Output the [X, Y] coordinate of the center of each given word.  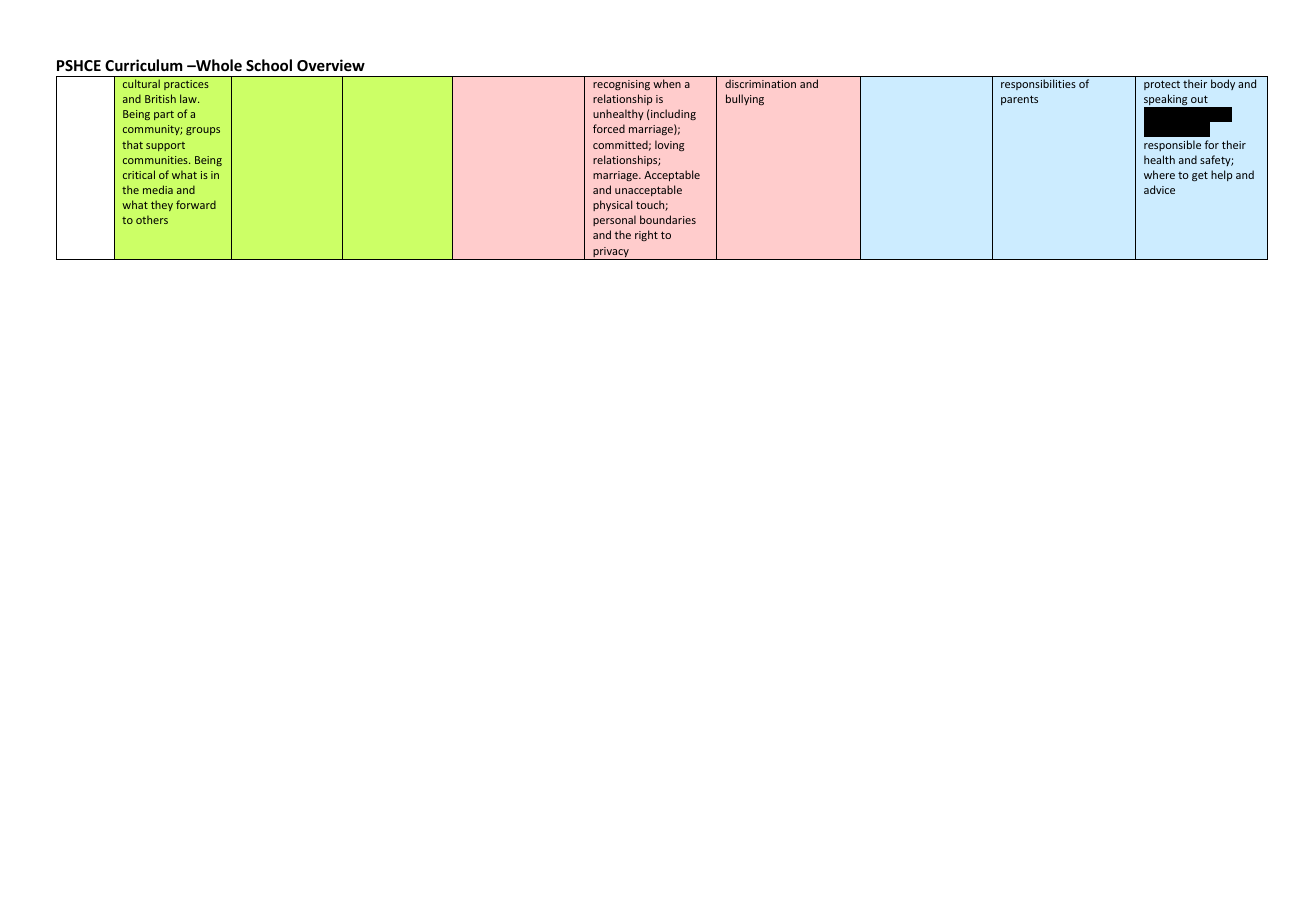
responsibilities [1038, 84]
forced [609, 128]
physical [612, 205]
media [158, 189]
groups [203, 131]
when [667, 83]
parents [1019, 100]
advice [1159, 189]
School [269, 65]
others [152, 219]
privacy [611, 253]
